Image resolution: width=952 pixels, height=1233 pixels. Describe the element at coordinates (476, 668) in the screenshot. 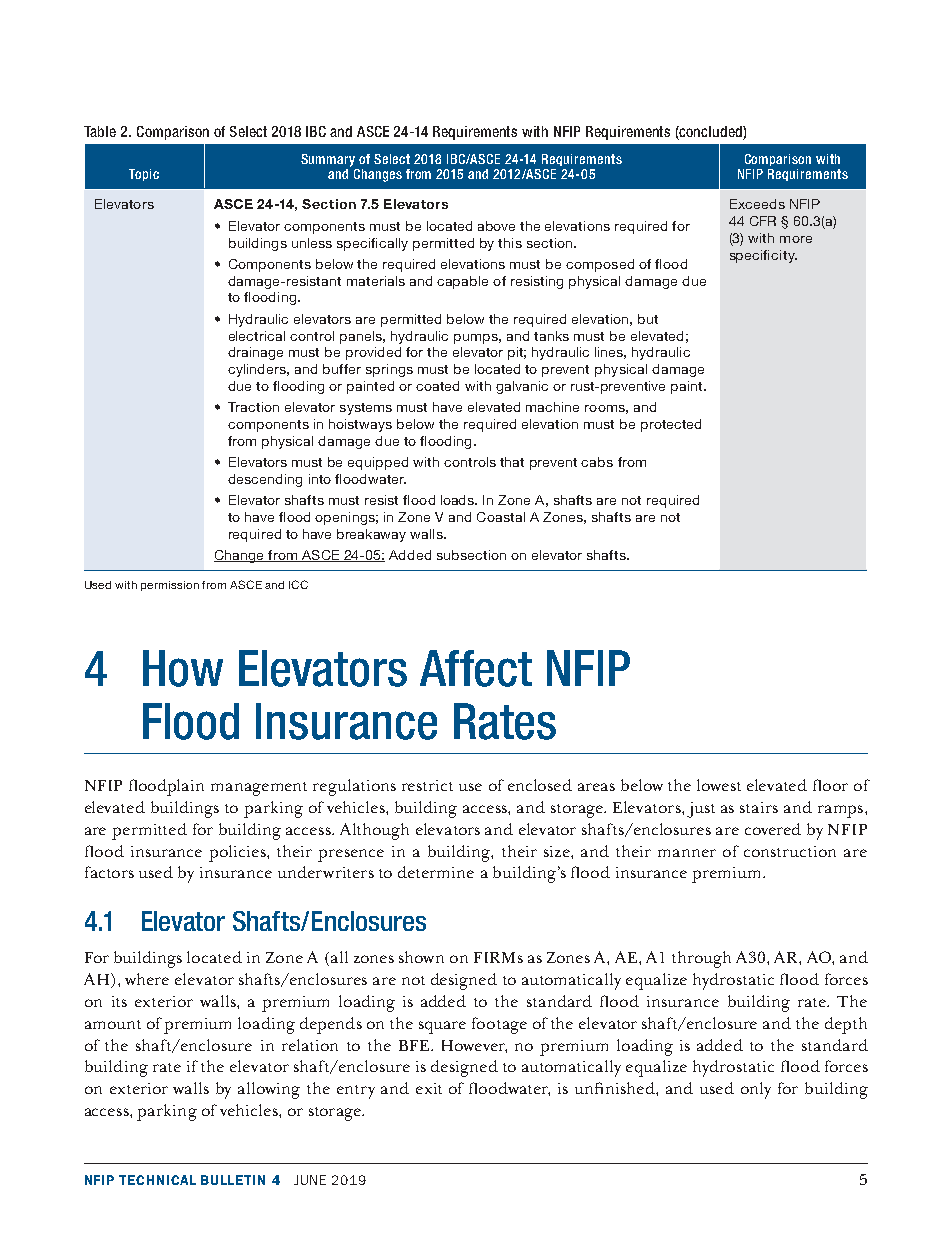

I see `Affect` at that location.
